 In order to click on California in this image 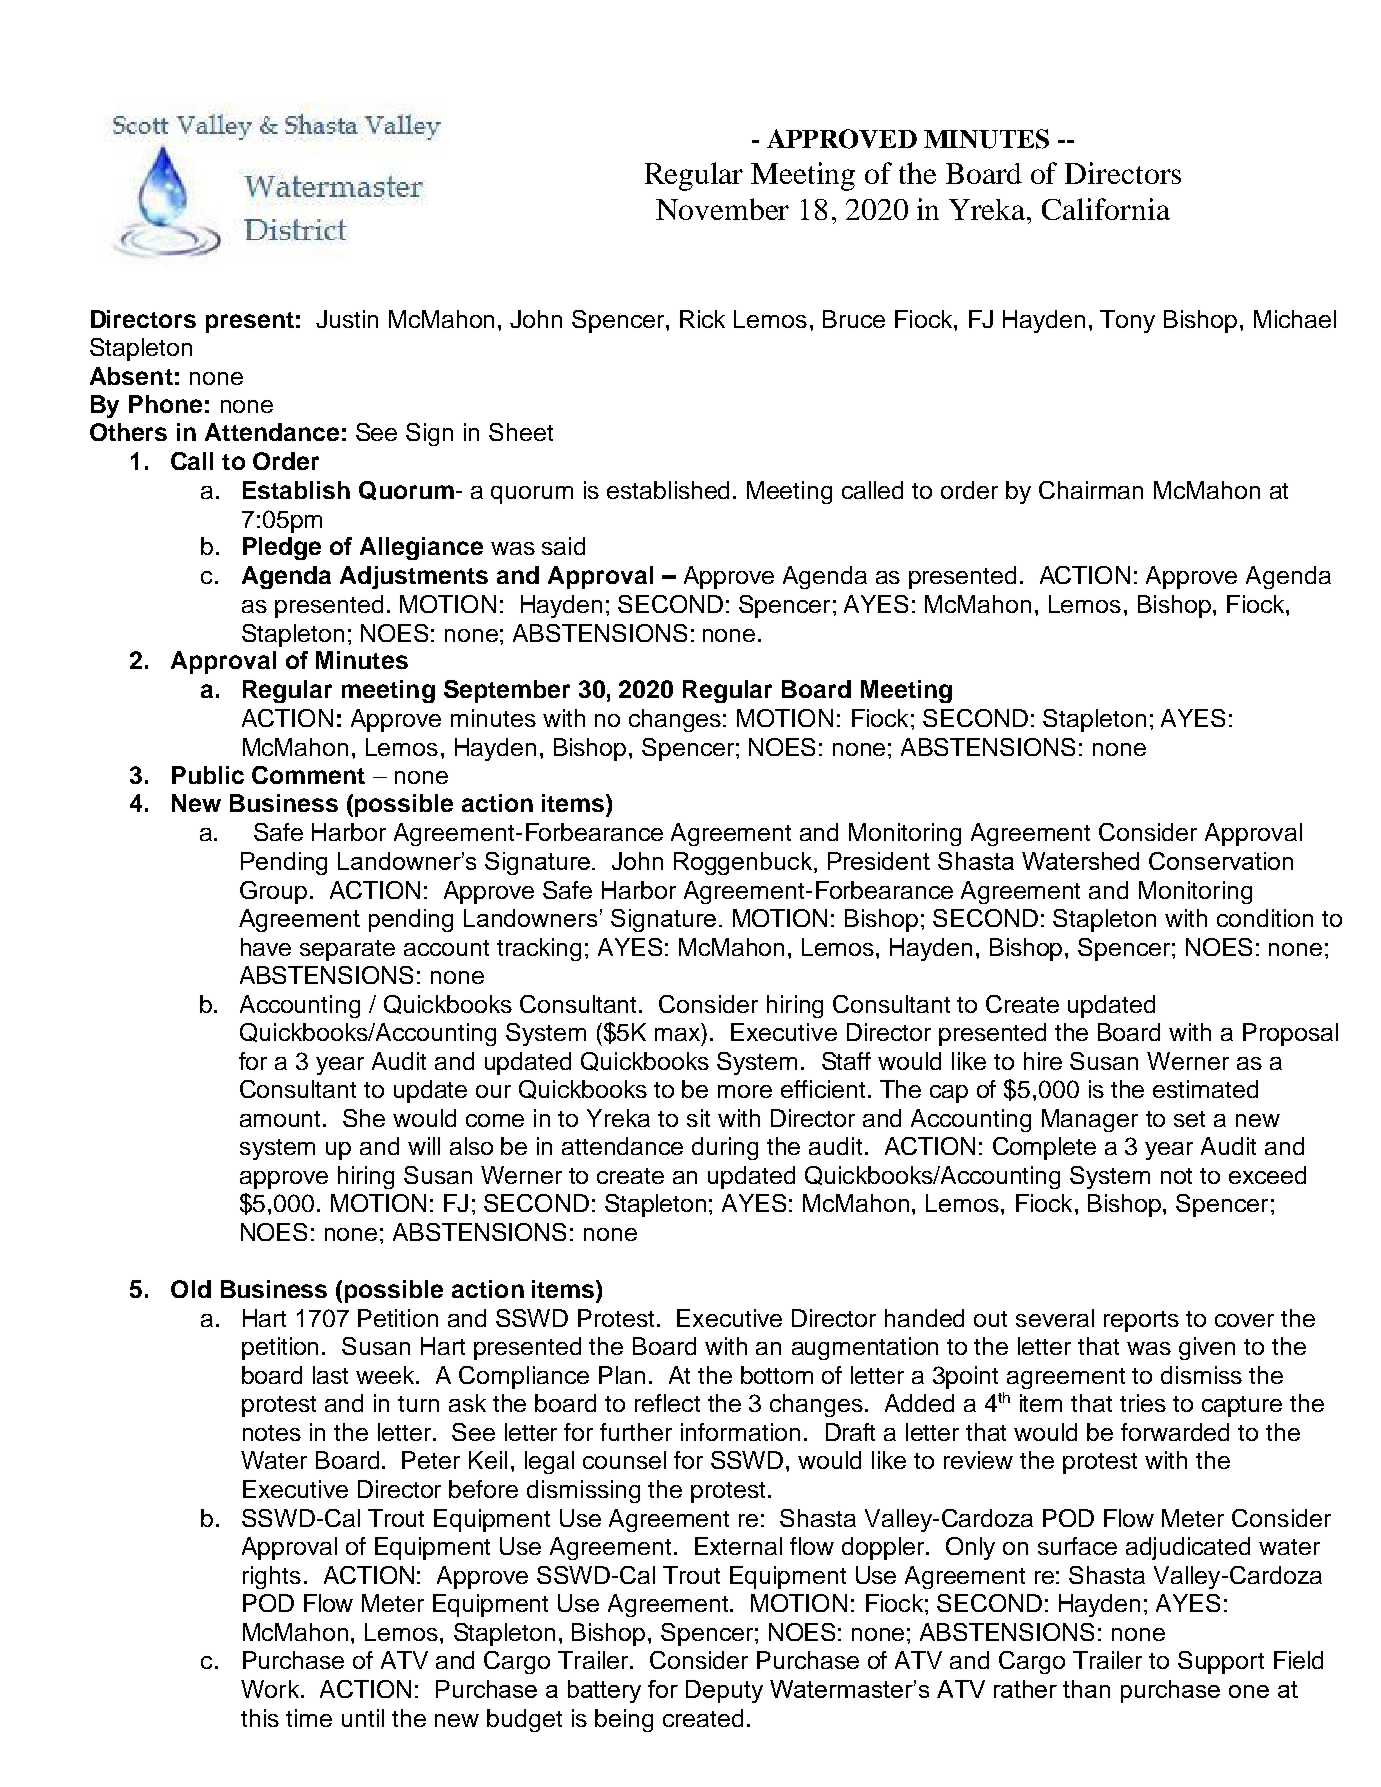, I will do `click(1106, 209)`.
